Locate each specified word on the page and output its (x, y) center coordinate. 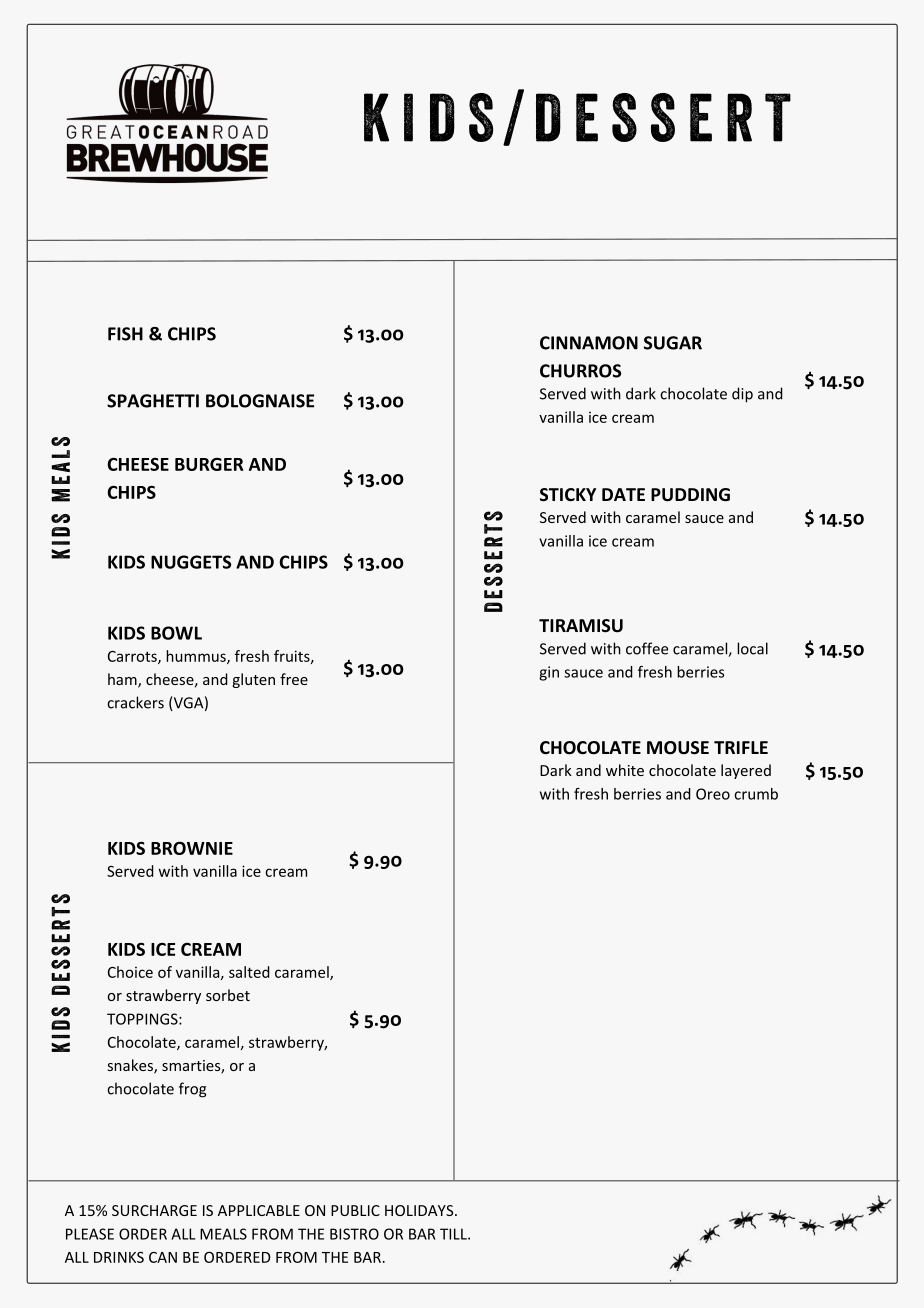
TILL (454, 1234)
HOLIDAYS (420, 1210)
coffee (647, 648)
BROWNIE (192, 848)
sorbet (228, 995)
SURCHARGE (154, 1210)
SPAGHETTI (153, 401)
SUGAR (673, 343)
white (625, 770)
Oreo (713, 794)
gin (549, 673)
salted (249, 972)
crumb (756, 794)
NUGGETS (191, 562)
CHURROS (580, 371)
